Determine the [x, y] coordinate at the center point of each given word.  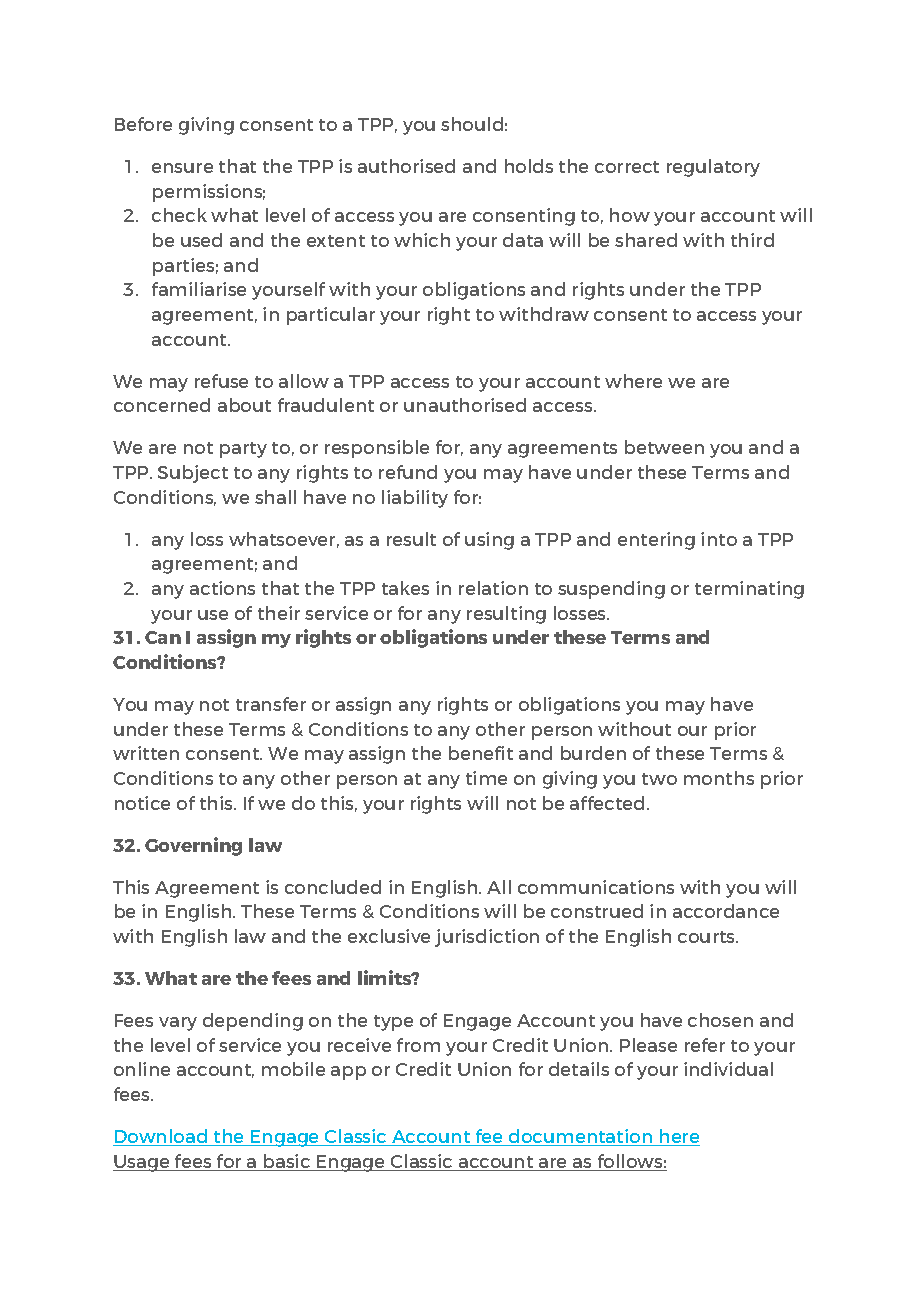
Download [161, 1137]
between [664, 447]
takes [405, 588]
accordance [726, 911]
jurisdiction [487, 938]
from [418, 1045]
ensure [182, 168]
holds [529, 166]
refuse [221, 381]
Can [163, 637]
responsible [377, 449]
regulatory [713, 168]
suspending [611, 590]
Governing [193, 846]
